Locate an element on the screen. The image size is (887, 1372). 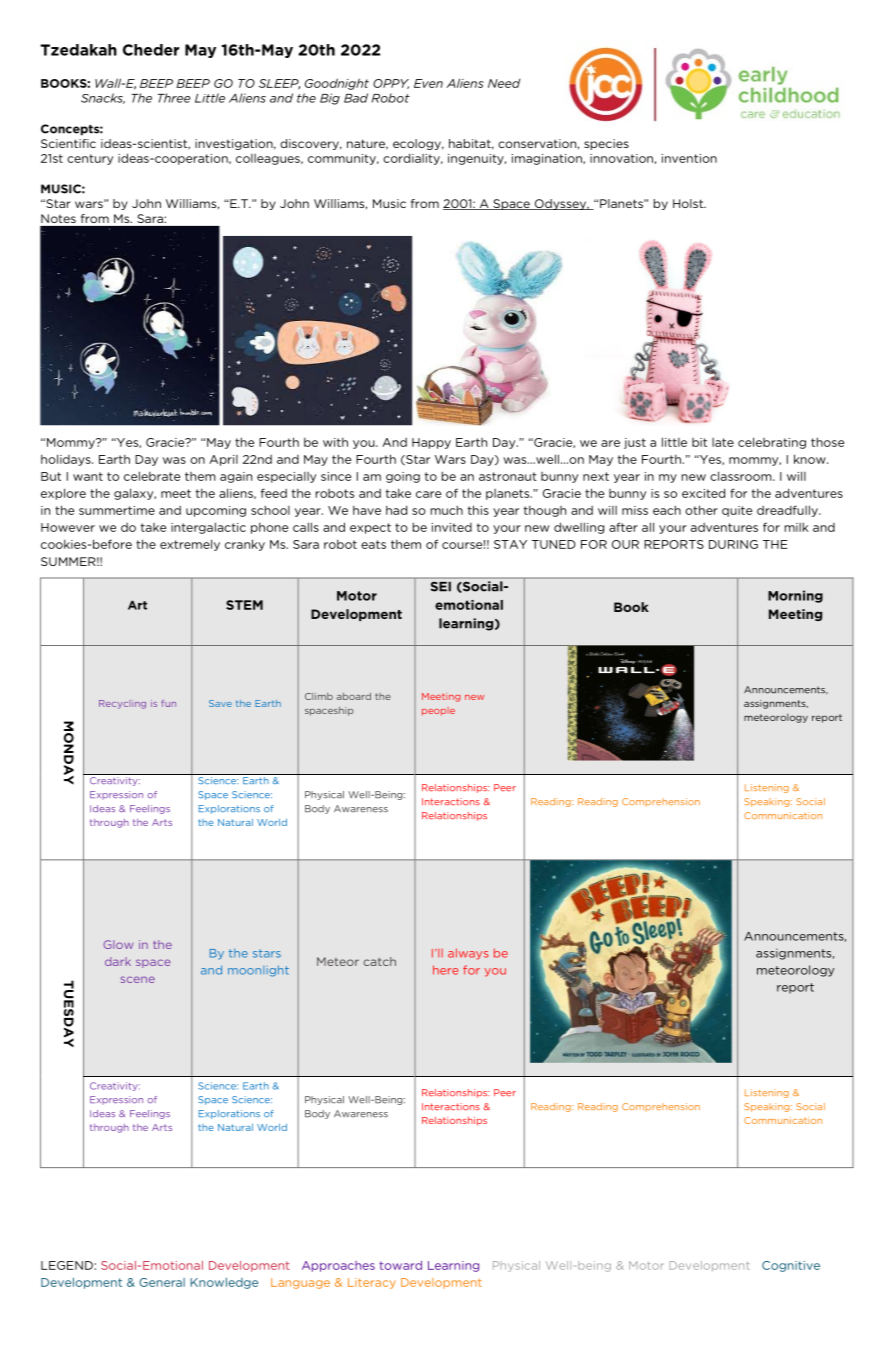
always is located at coordinates (468, 954).
